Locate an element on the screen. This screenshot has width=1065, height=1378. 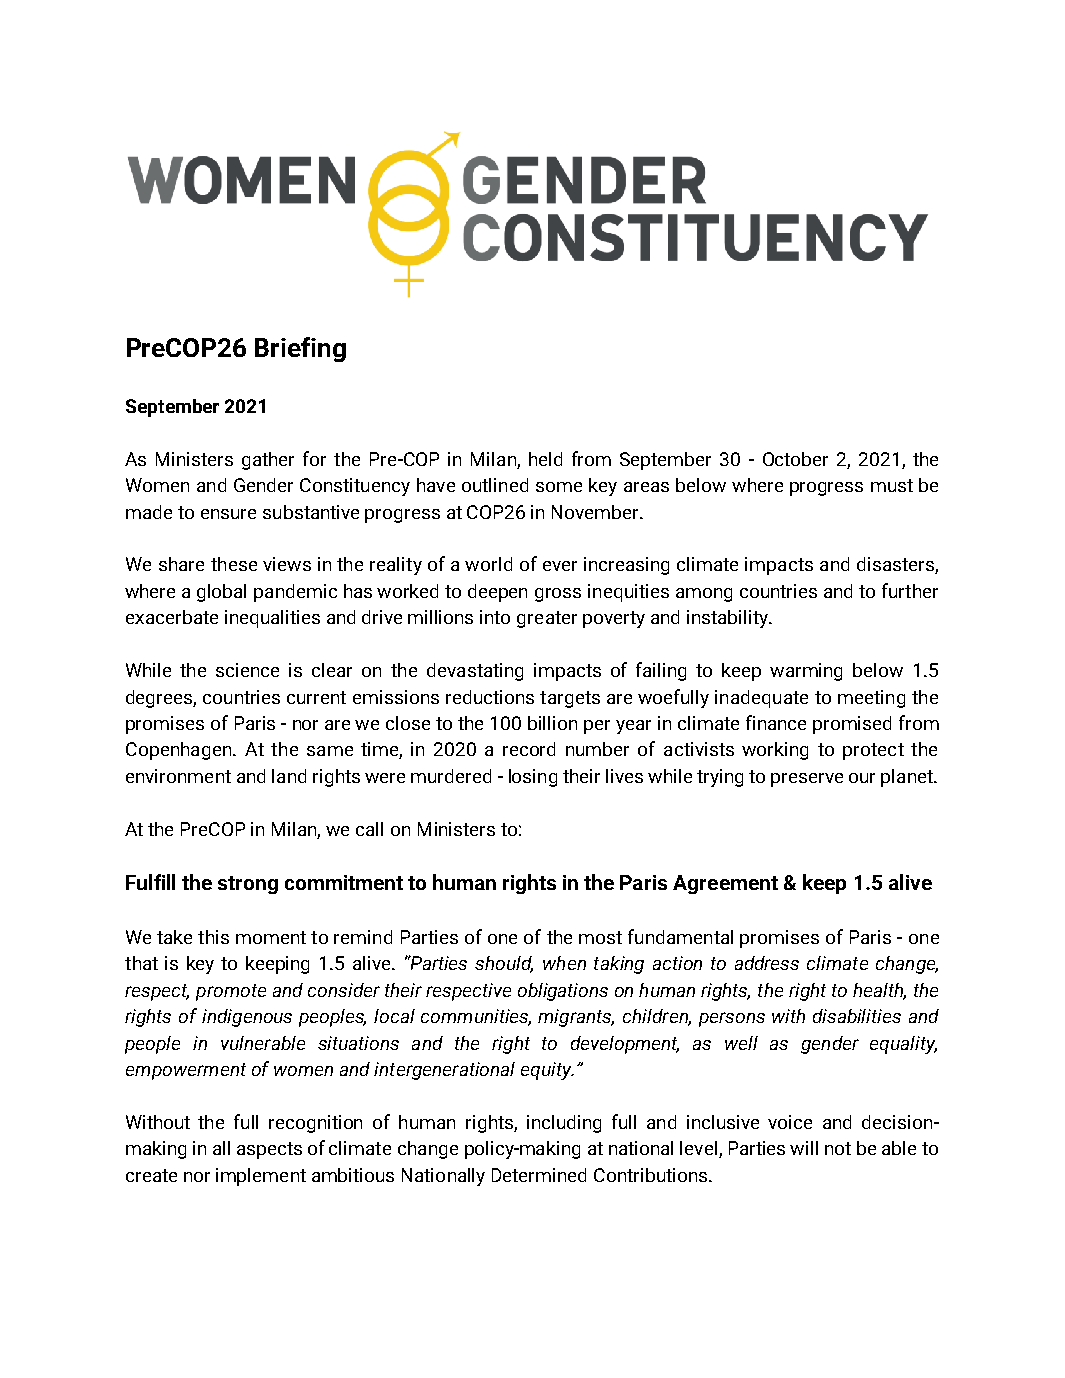
record is located at coordinates (529, 749).
